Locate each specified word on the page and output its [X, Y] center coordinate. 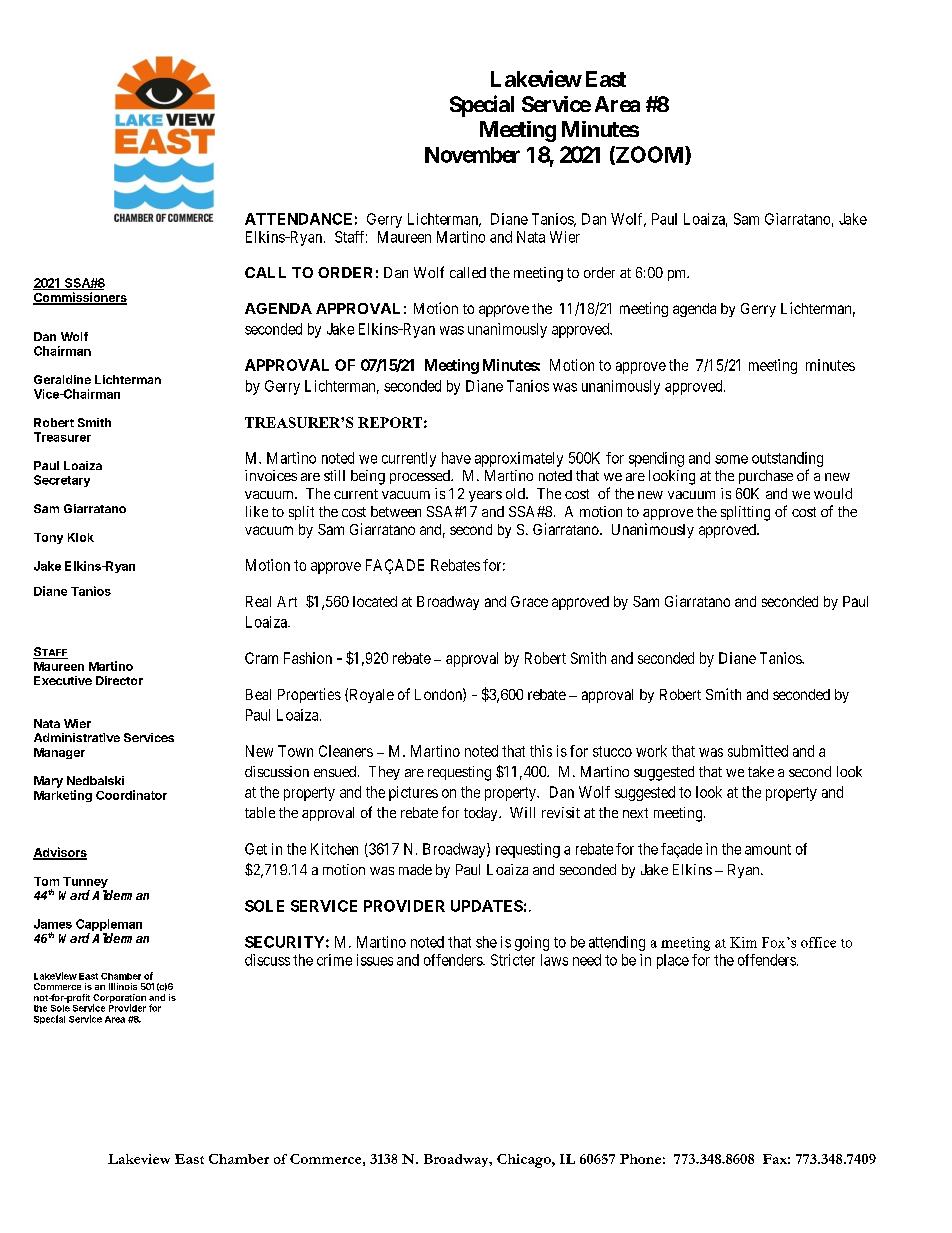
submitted [758, 751]
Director [119, 680]
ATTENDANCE [298, 219]
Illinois [123, 986]
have [456, 458]
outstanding [787, 459]
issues [375, 960]
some [731, 459]
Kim [743, 942]
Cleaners [346, 751]
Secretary [62, 481]
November [472, 155]
